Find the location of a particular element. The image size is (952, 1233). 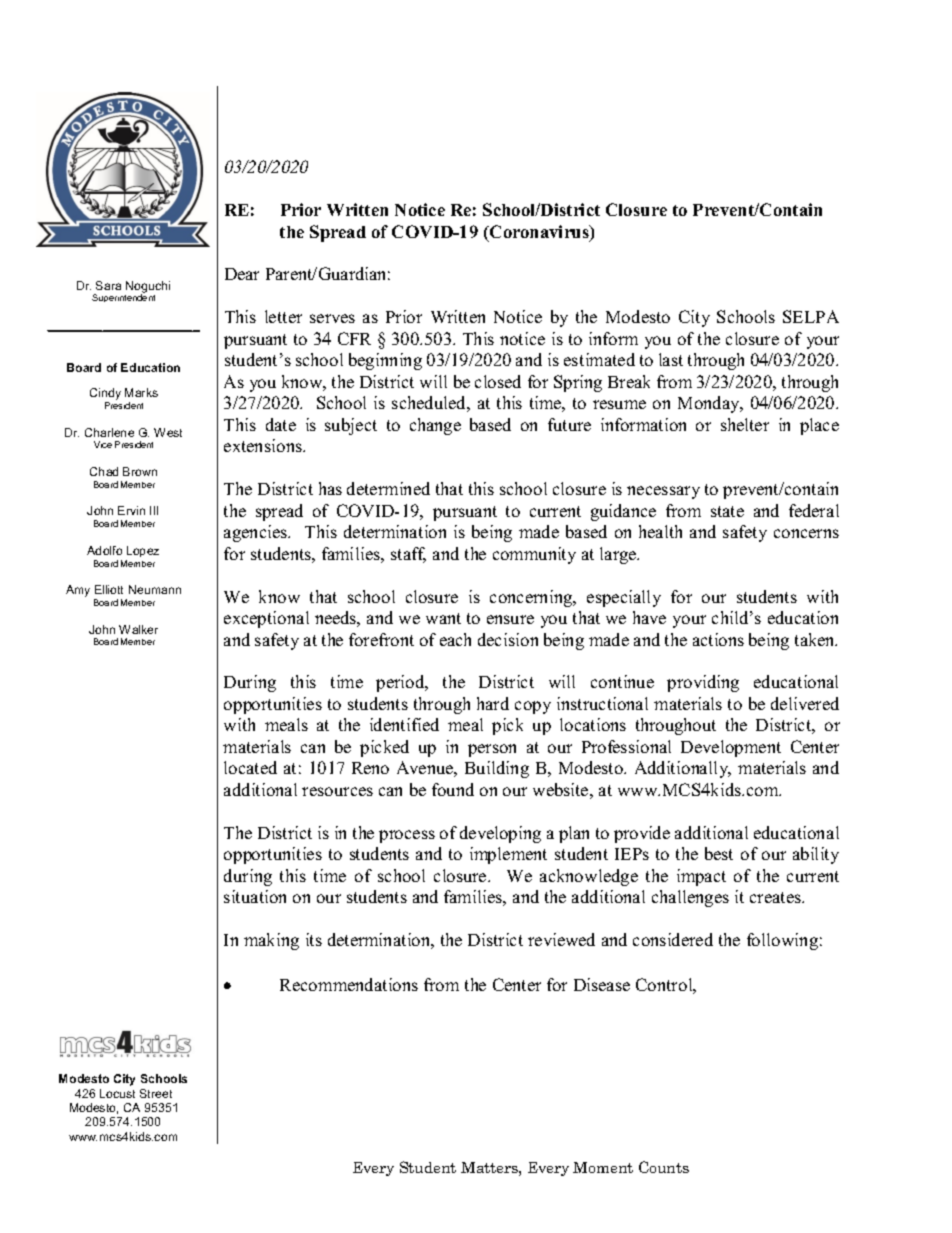

Development is located at coordinates (731, 748).
